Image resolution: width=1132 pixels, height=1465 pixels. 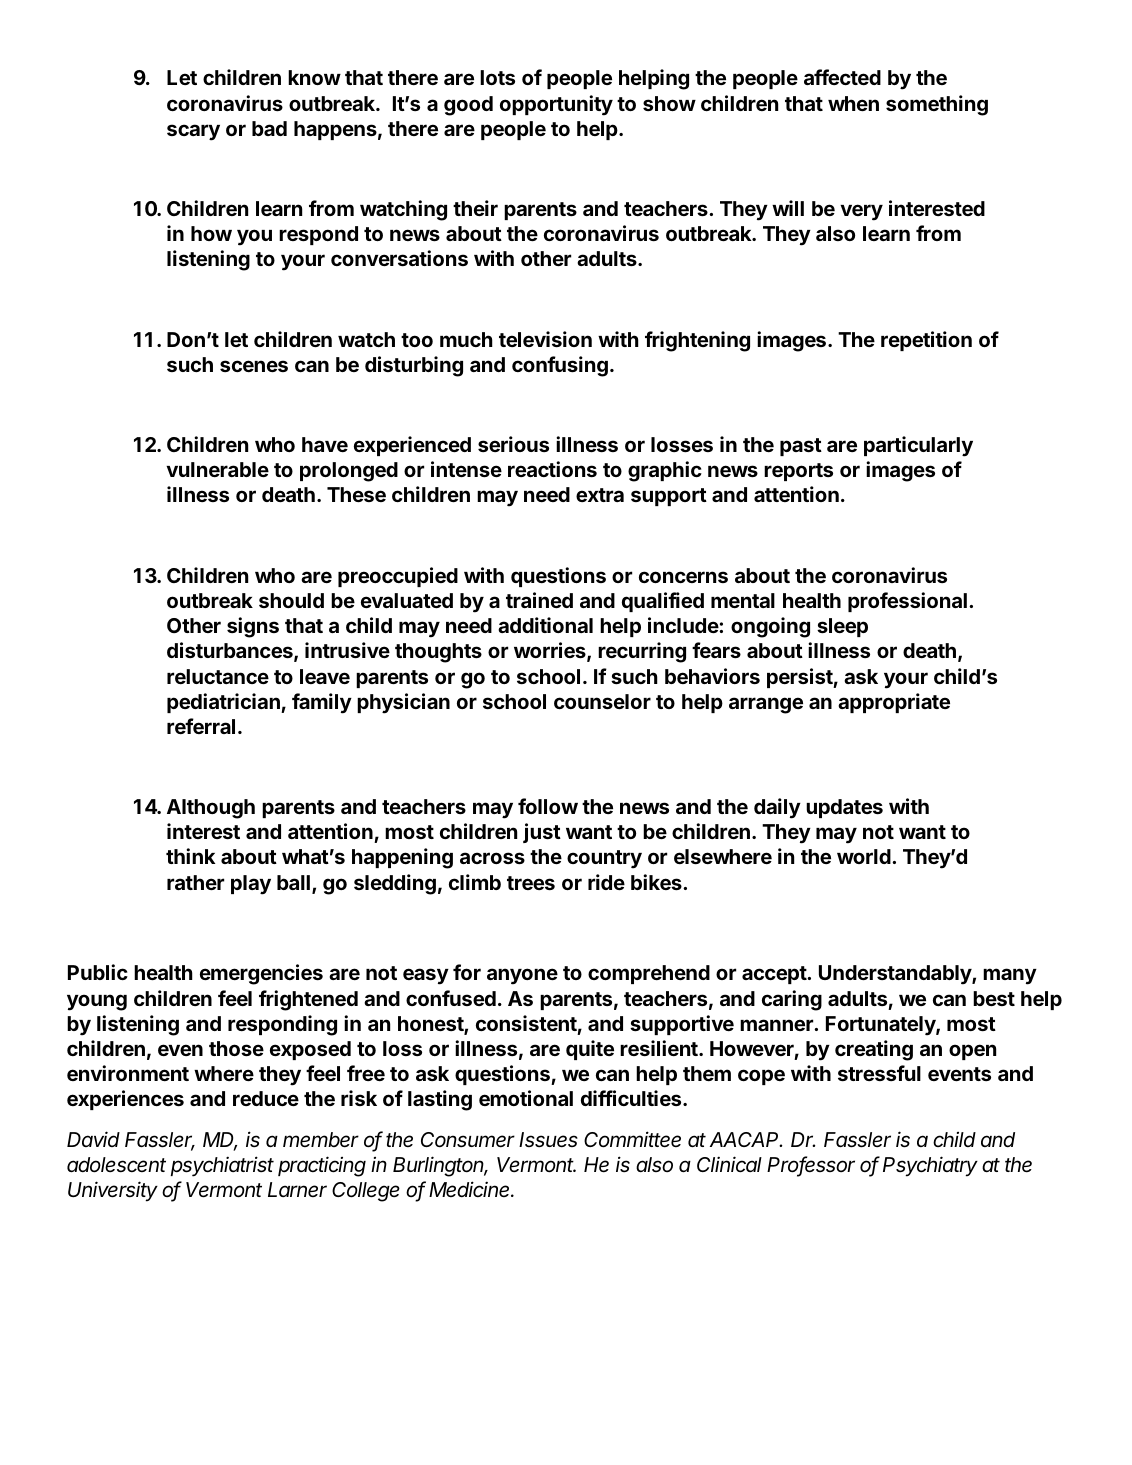 I want to click on something, so click(x=937, y=105).
